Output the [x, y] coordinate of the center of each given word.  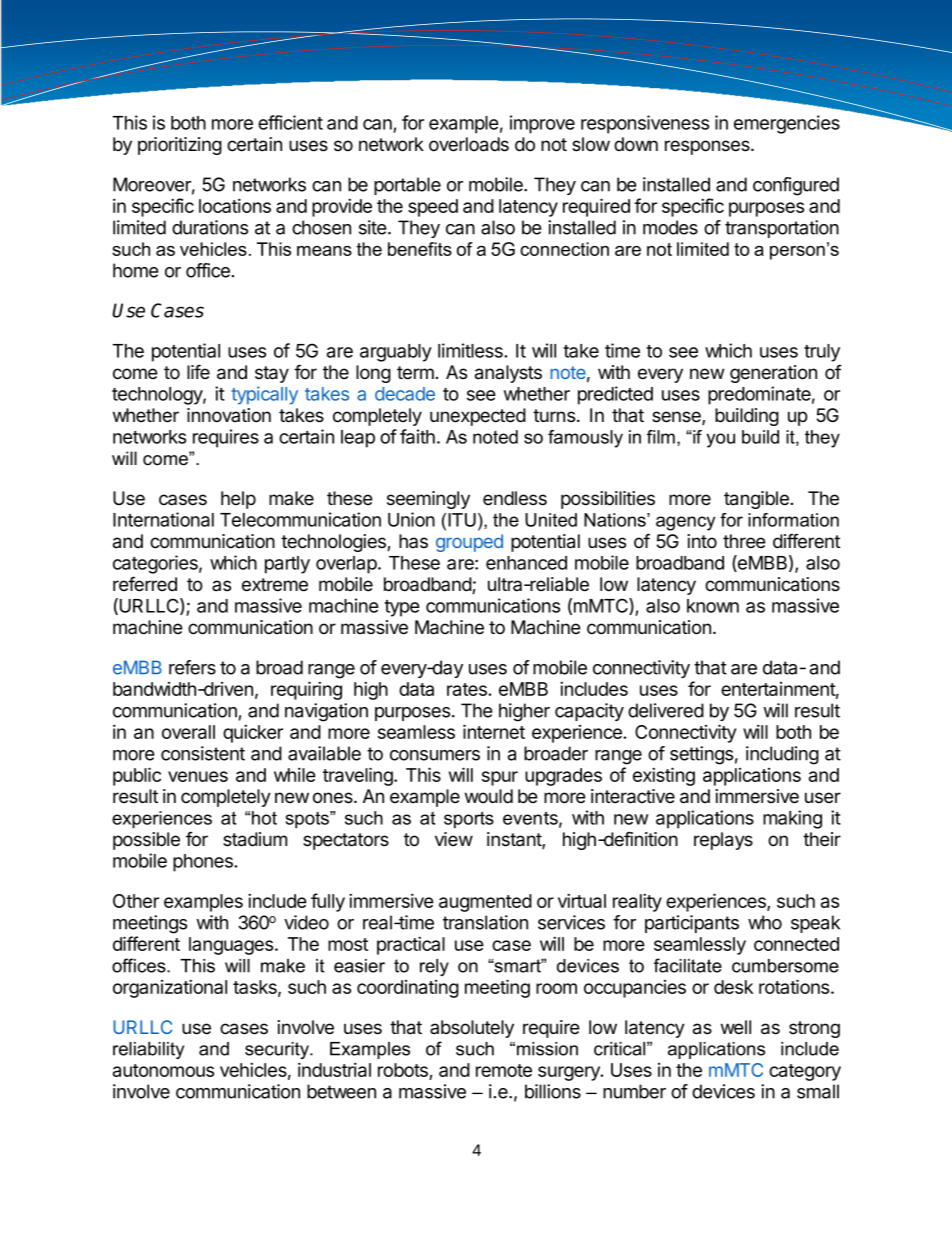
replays [723, 841]
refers [192, 667]
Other [136, 901]
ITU [462, 520]
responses [708, 147]
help [238, 500]
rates [468, 689]
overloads [469, 144]
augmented [485, 903]
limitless [471, 350]
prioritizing [180, 146]
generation [773, 374]
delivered [666, 710]
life [198, 372]
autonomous [163, 1070]
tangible [756, 500]
